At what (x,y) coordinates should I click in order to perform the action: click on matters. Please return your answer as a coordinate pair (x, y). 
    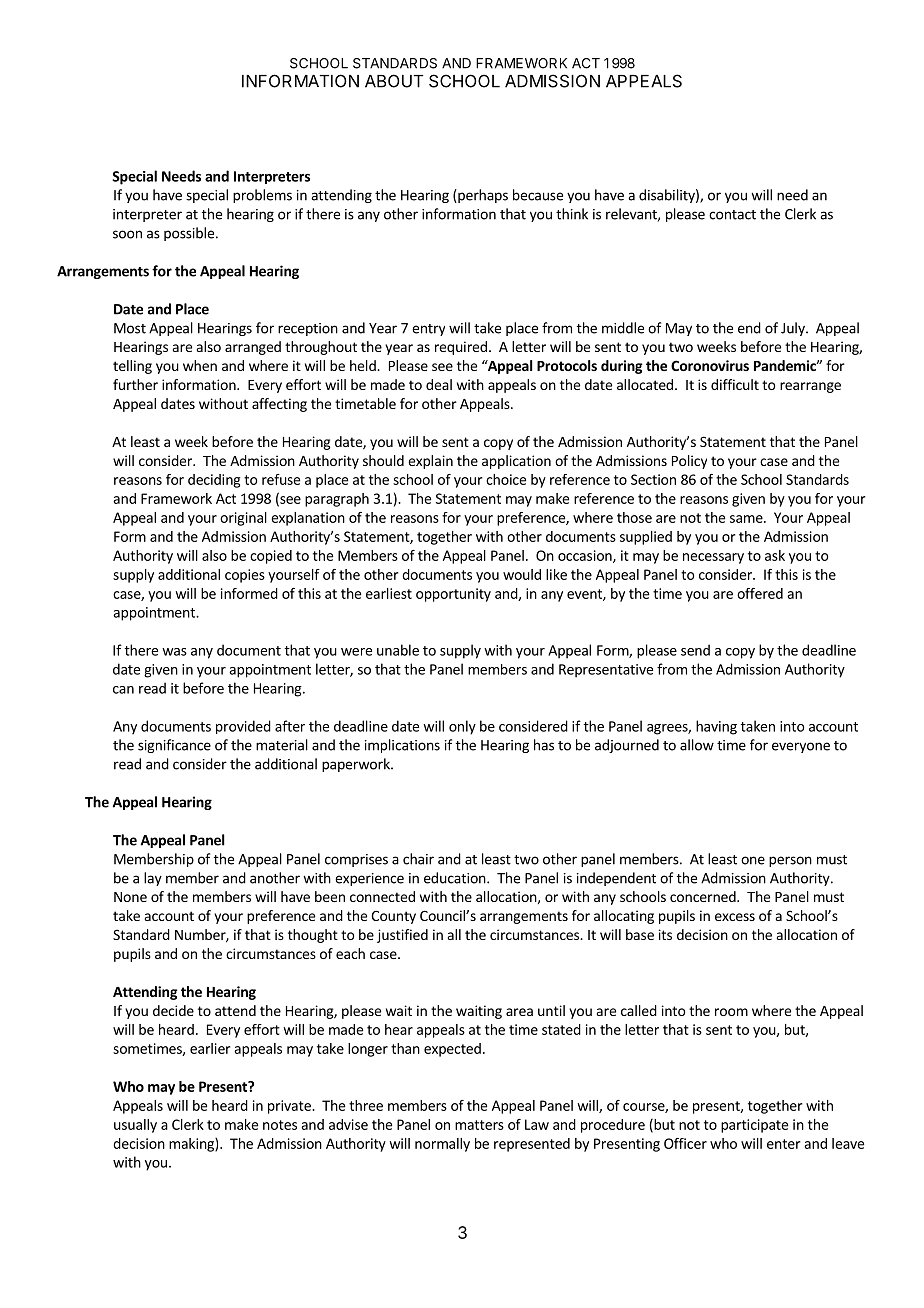
    Looking at the image, I should click on (479, 1125).
